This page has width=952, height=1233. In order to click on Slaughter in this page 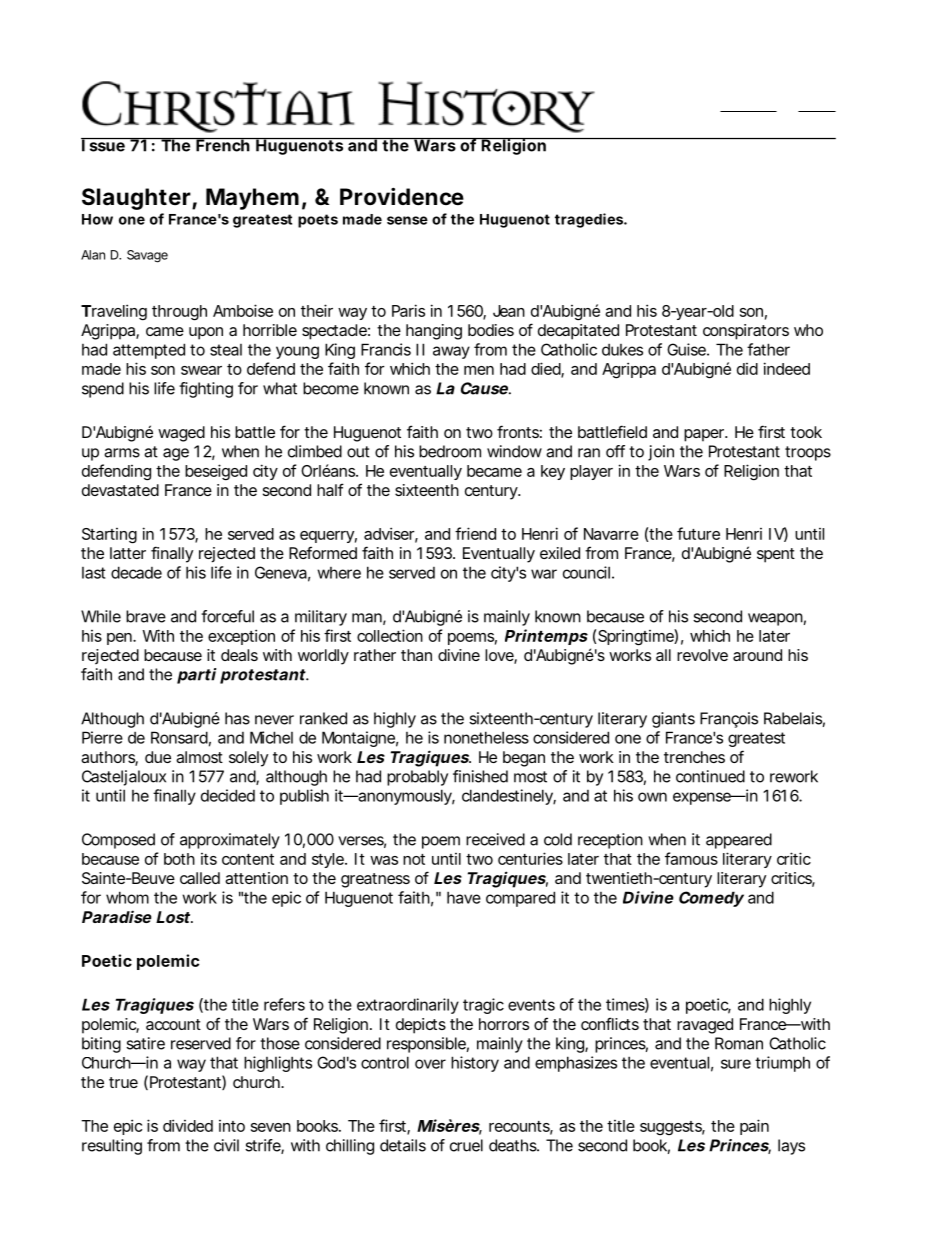, I will do `click(137, 199)`.
